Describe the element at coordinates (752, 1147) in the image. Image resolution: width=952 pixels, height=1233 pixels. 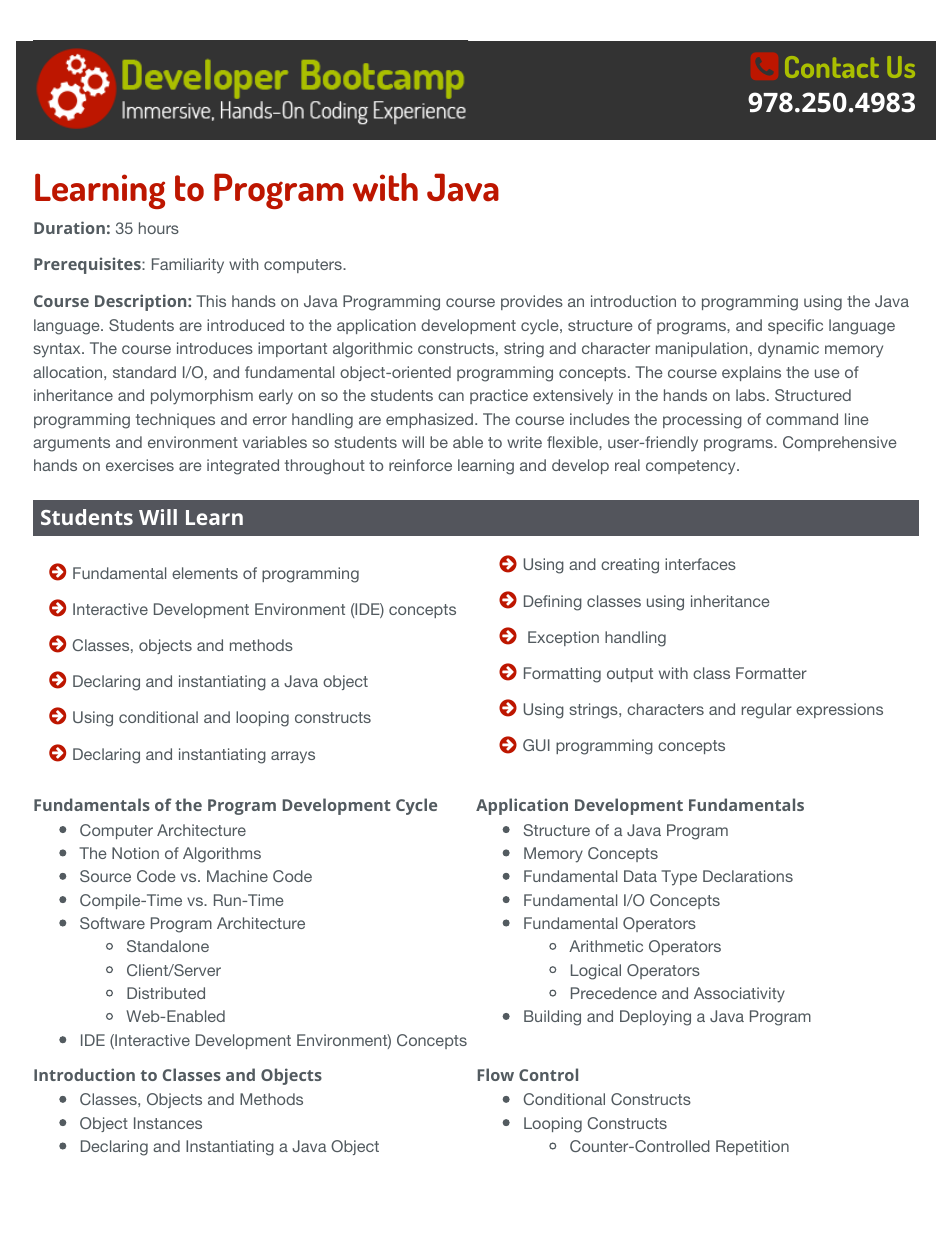
I see `Repetition` at that location.
